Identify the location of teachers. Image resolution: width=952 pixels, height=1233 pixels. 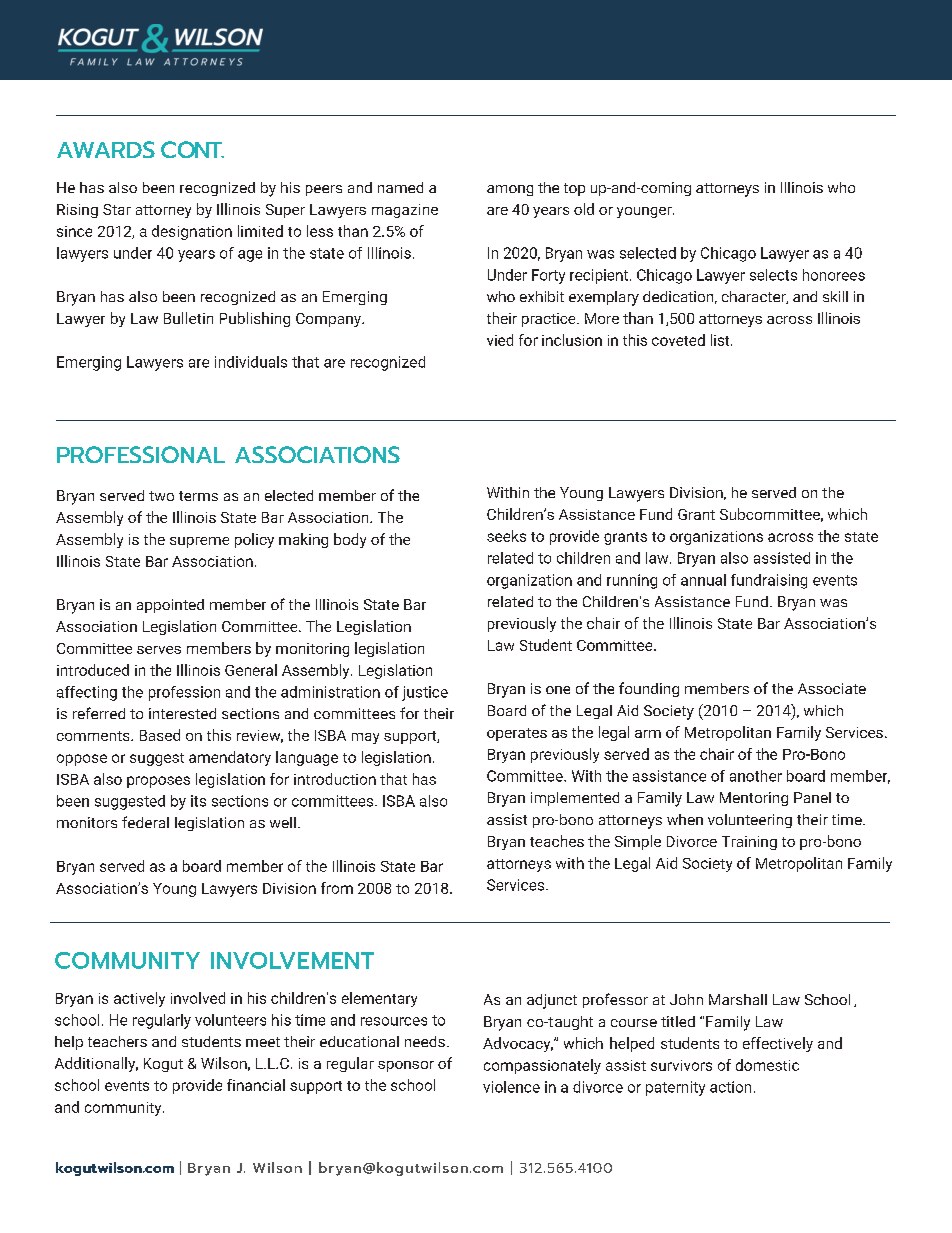
(117, 1041).
